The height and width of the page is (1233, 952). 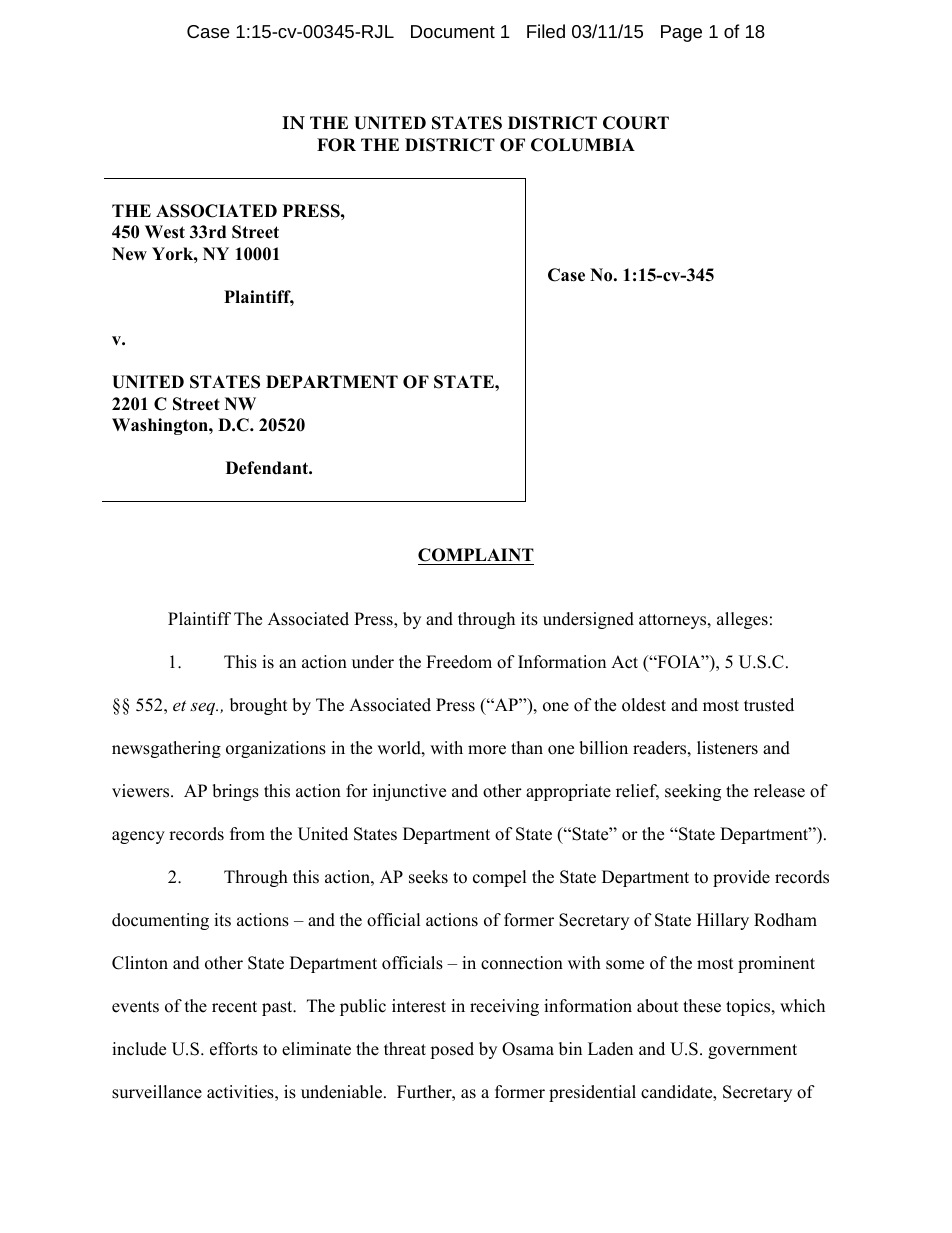 What do you see at coordinates (234, 1049) in the page?
I see `efforts` at bounding box center [234, 1049].
